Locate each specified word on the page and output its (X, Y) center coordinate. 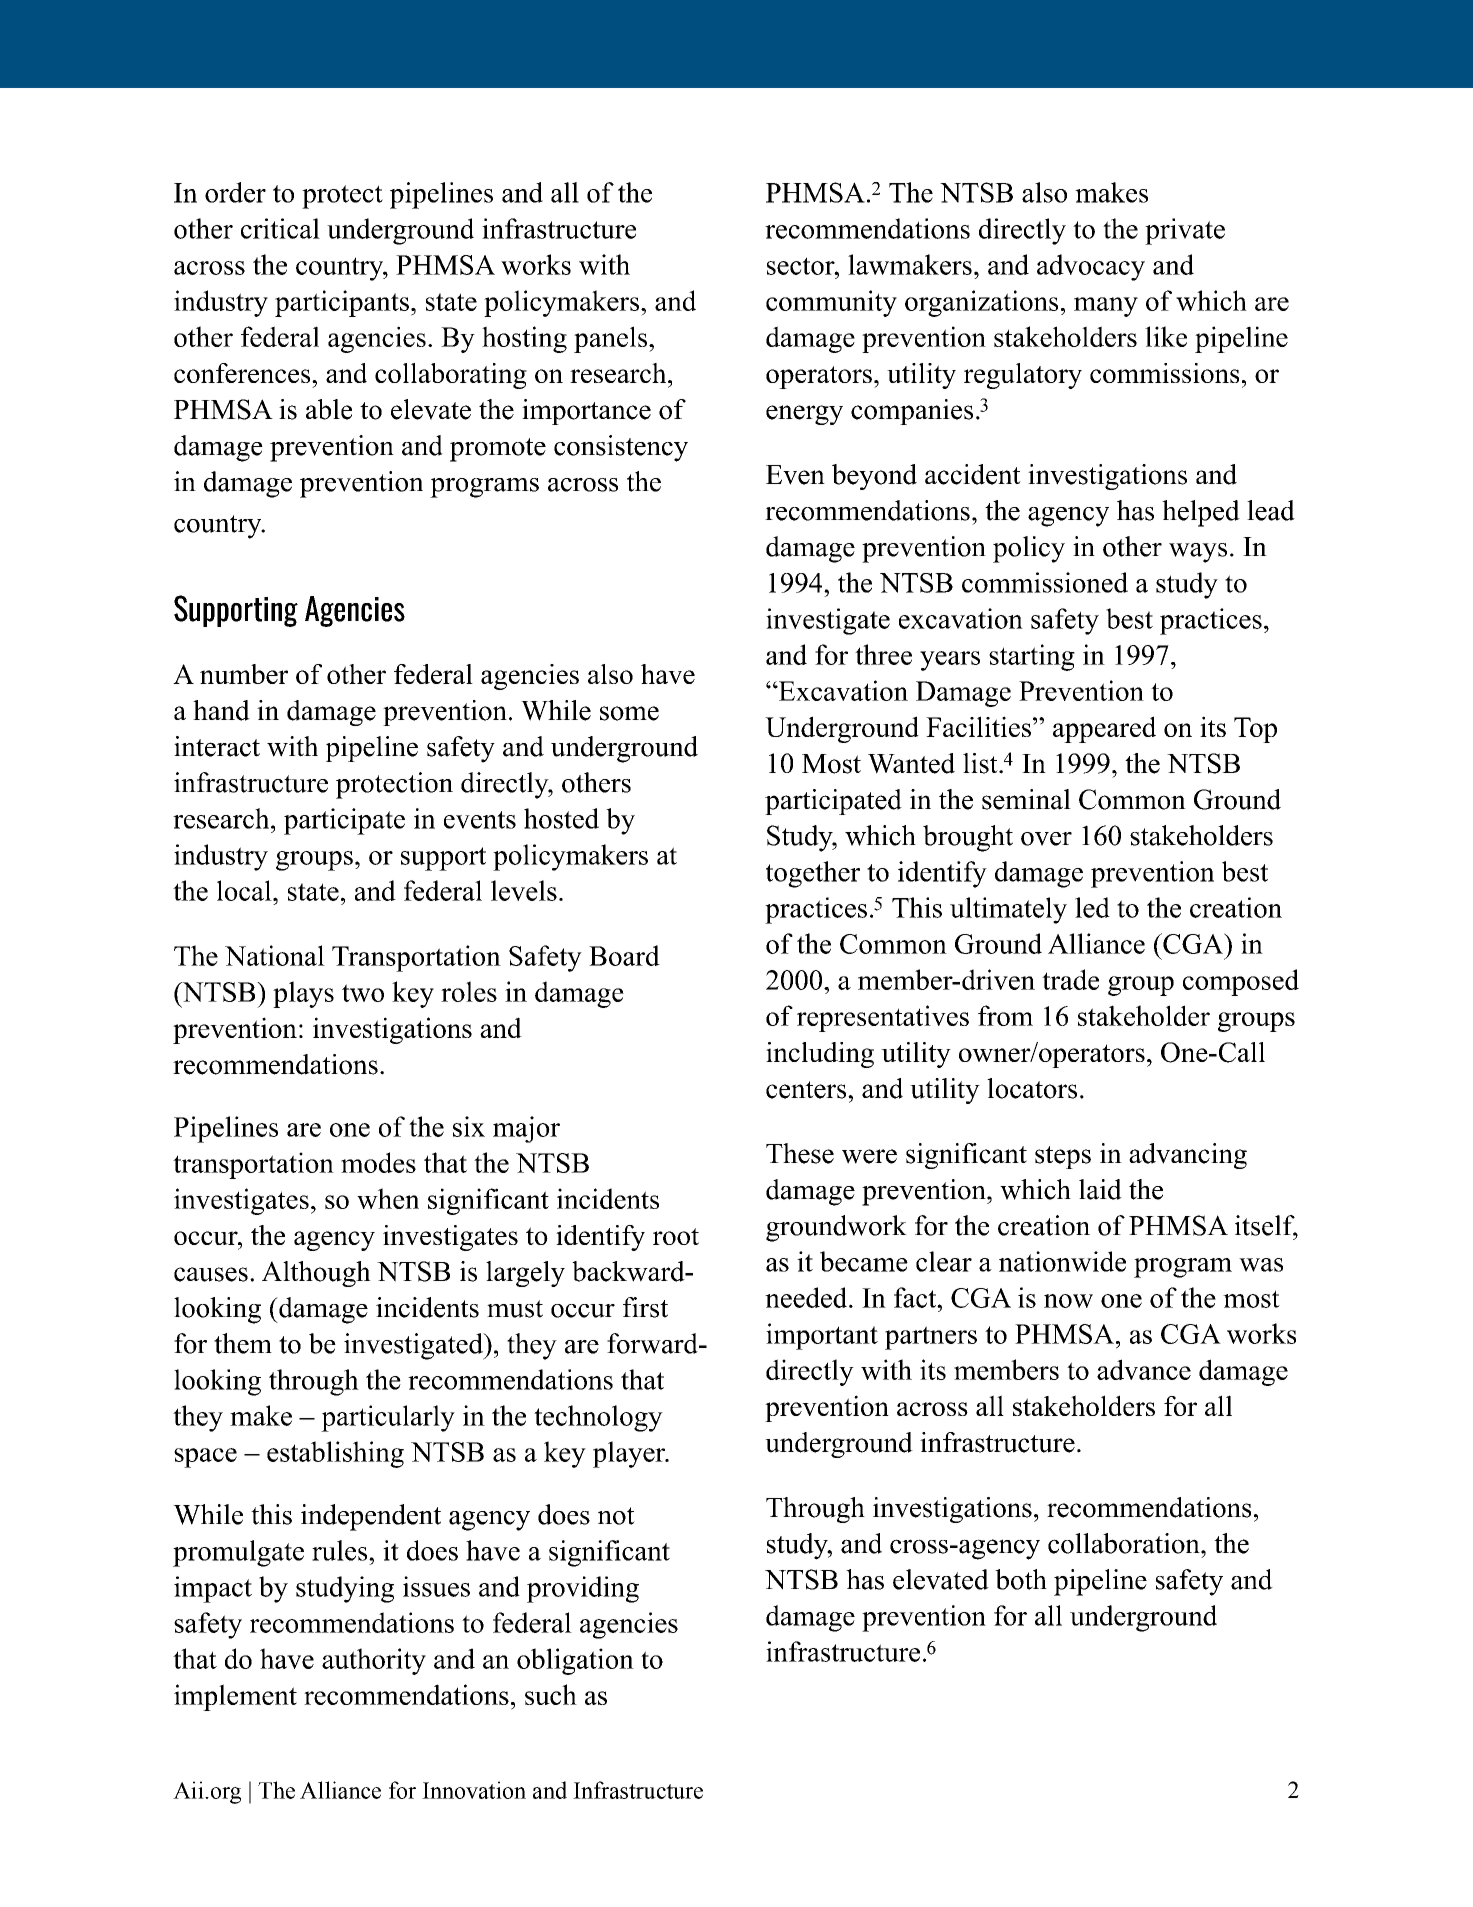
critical (280, 228)
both (1021, 1579)
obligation (575, 1661)
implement (235, 1697)
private (1185, 231)
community (831, 303)
